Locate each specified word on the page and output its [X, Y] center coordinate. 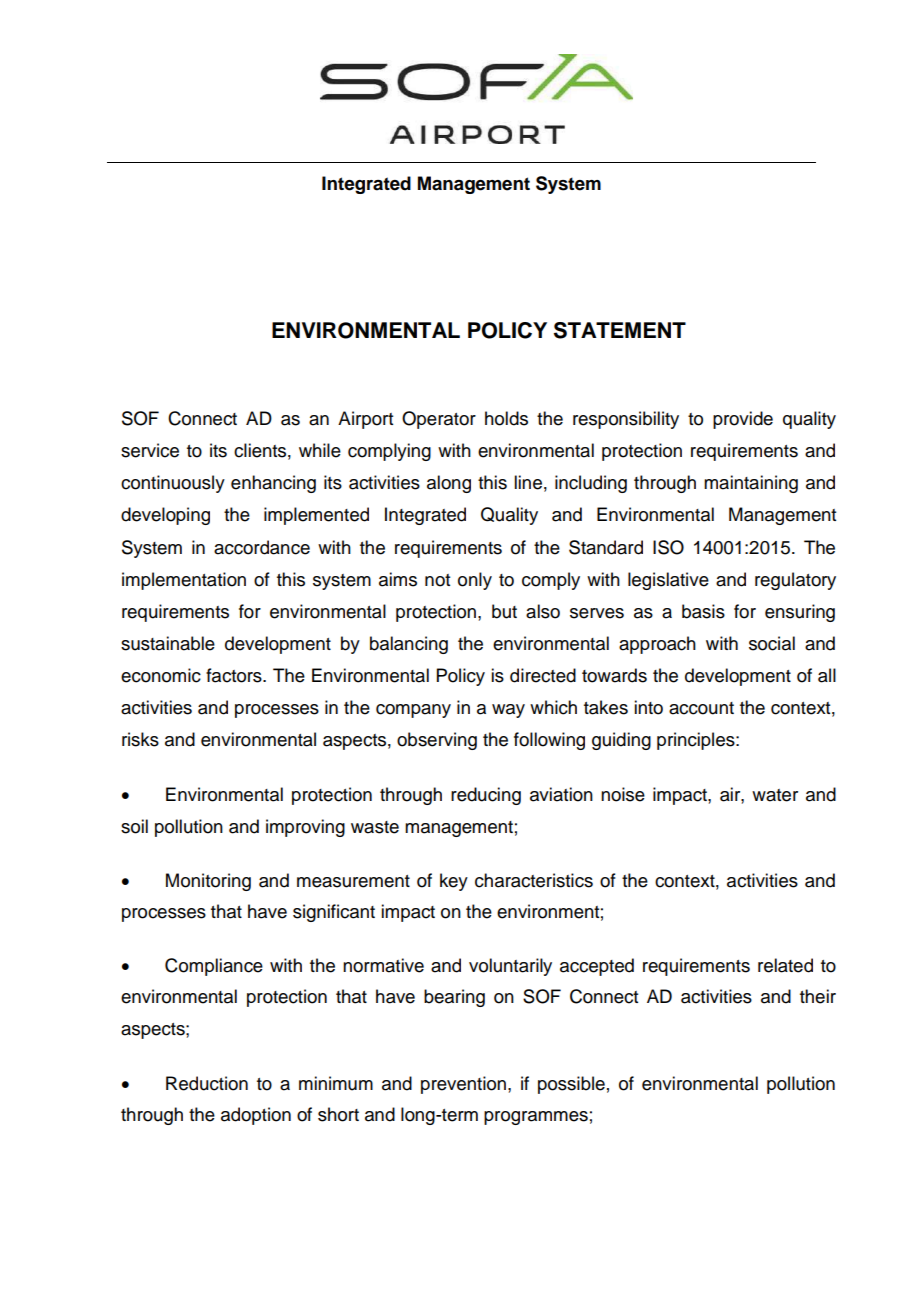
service [150, 450]
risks [140, 739]
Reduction [207, 1083]
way [508, 711]
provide [743, 420]
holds [506, 418]
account [701, 708]
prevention [463, 1085]
